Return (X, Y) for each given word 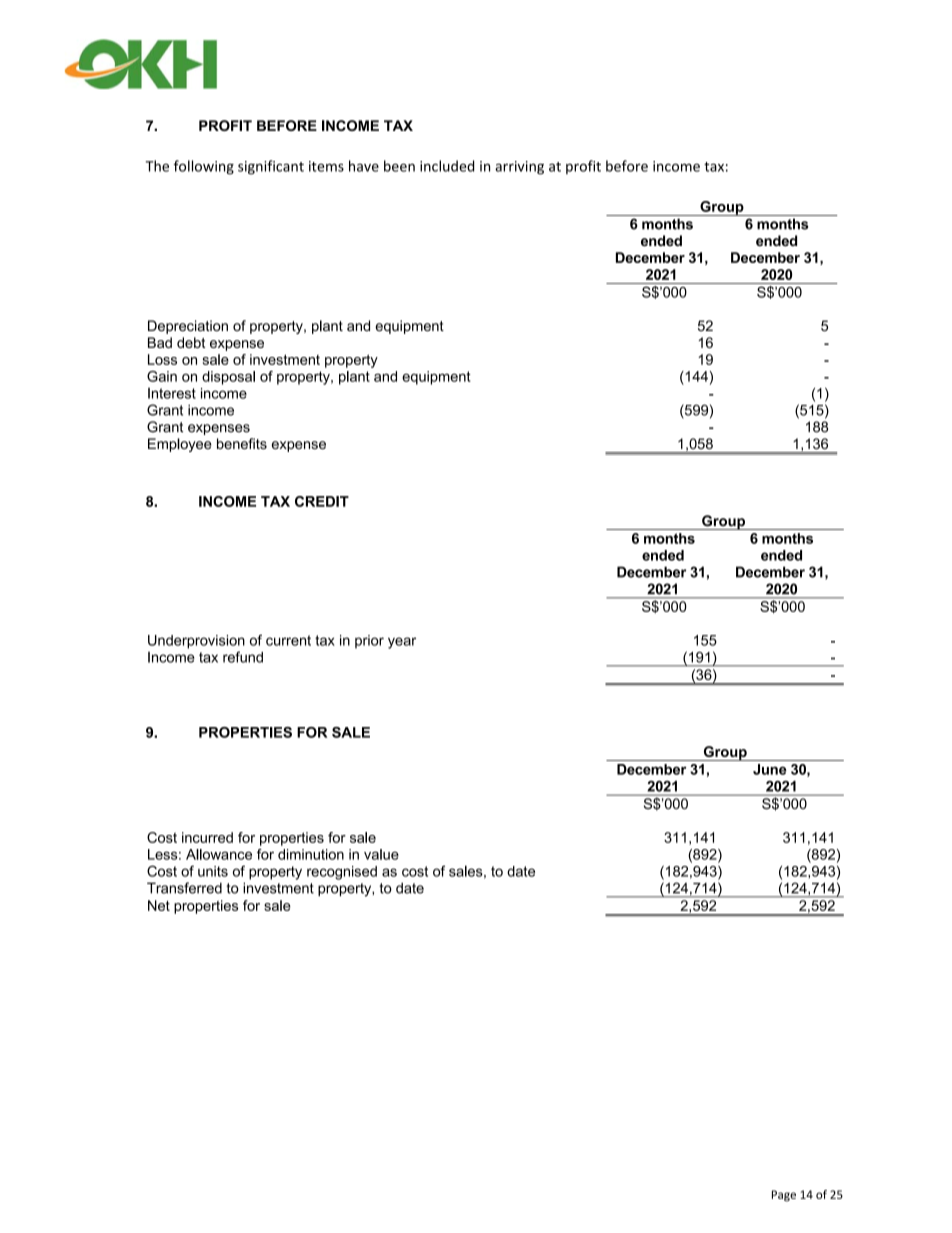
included (447, 166)
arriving (519, 168)
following (204, 167)
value (381, 854)
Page (784, 1196)
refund (243, 657)
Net (159, 905)
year (402, 643)
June (770, 769)
